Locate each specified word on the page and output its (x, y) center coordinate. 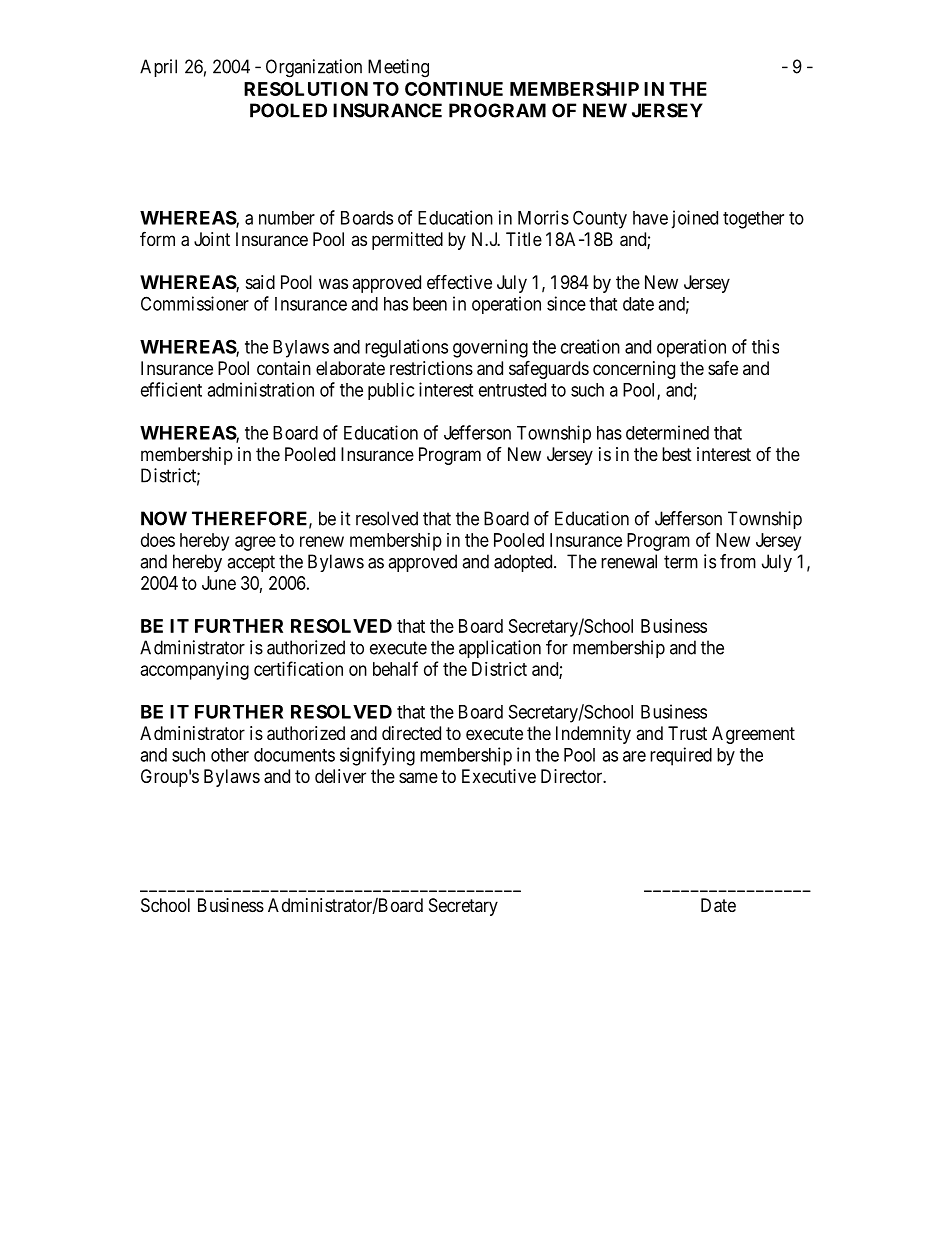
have (650, 218)
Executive (499, 776)
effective (459, 281)
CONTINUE (454, 89)
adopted (524, 563)
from (738, 561)
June (219, 583)
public (391, 391)
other (230, 755)
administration (260, 389)
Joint (212, 239)
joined (694, 219)
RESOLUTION (306, 89)
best (677, 454)
